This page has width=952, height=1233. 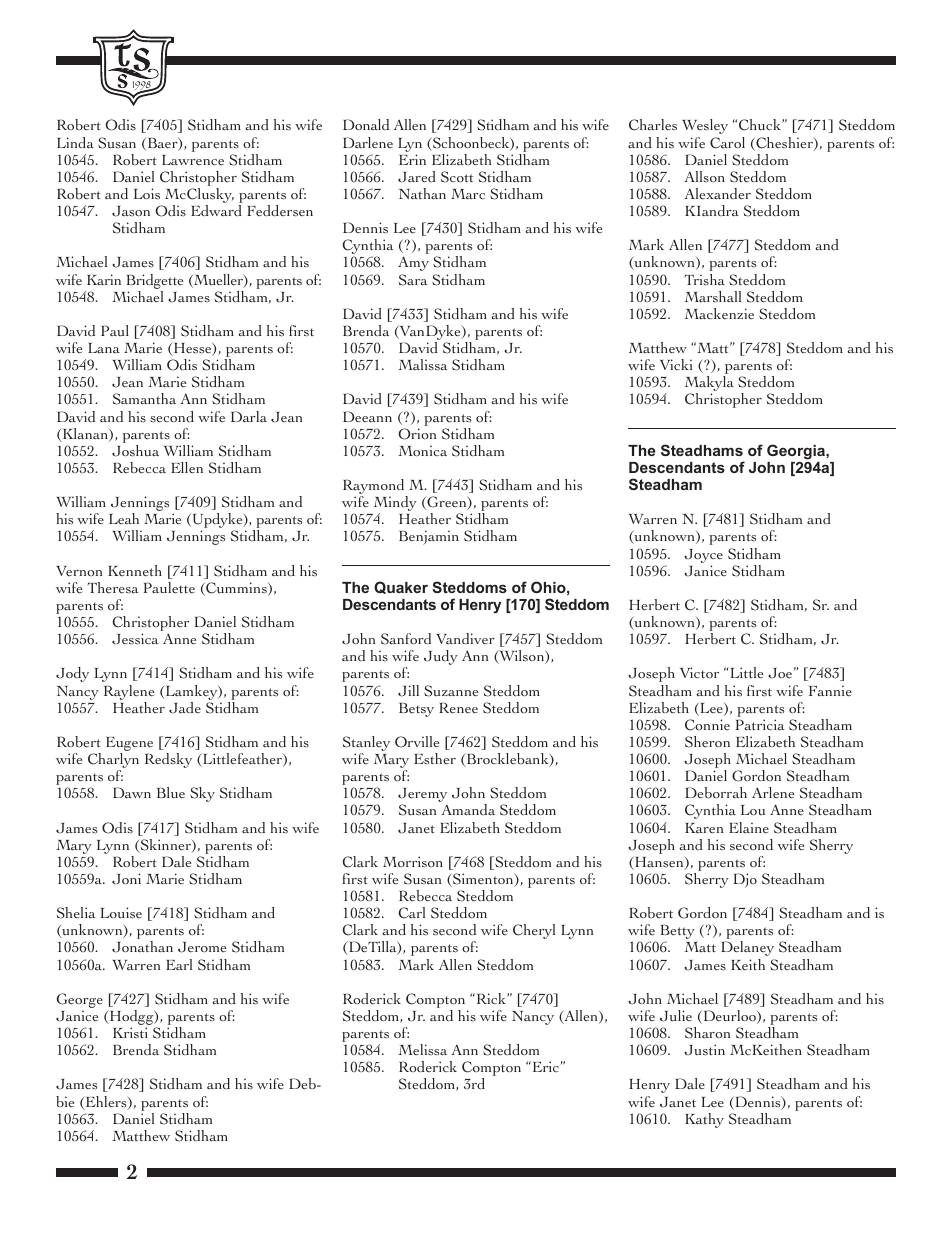 What do you see at coordinates (121, 913) in the page?
I see `Louise` at bounding box center [121, 913].
